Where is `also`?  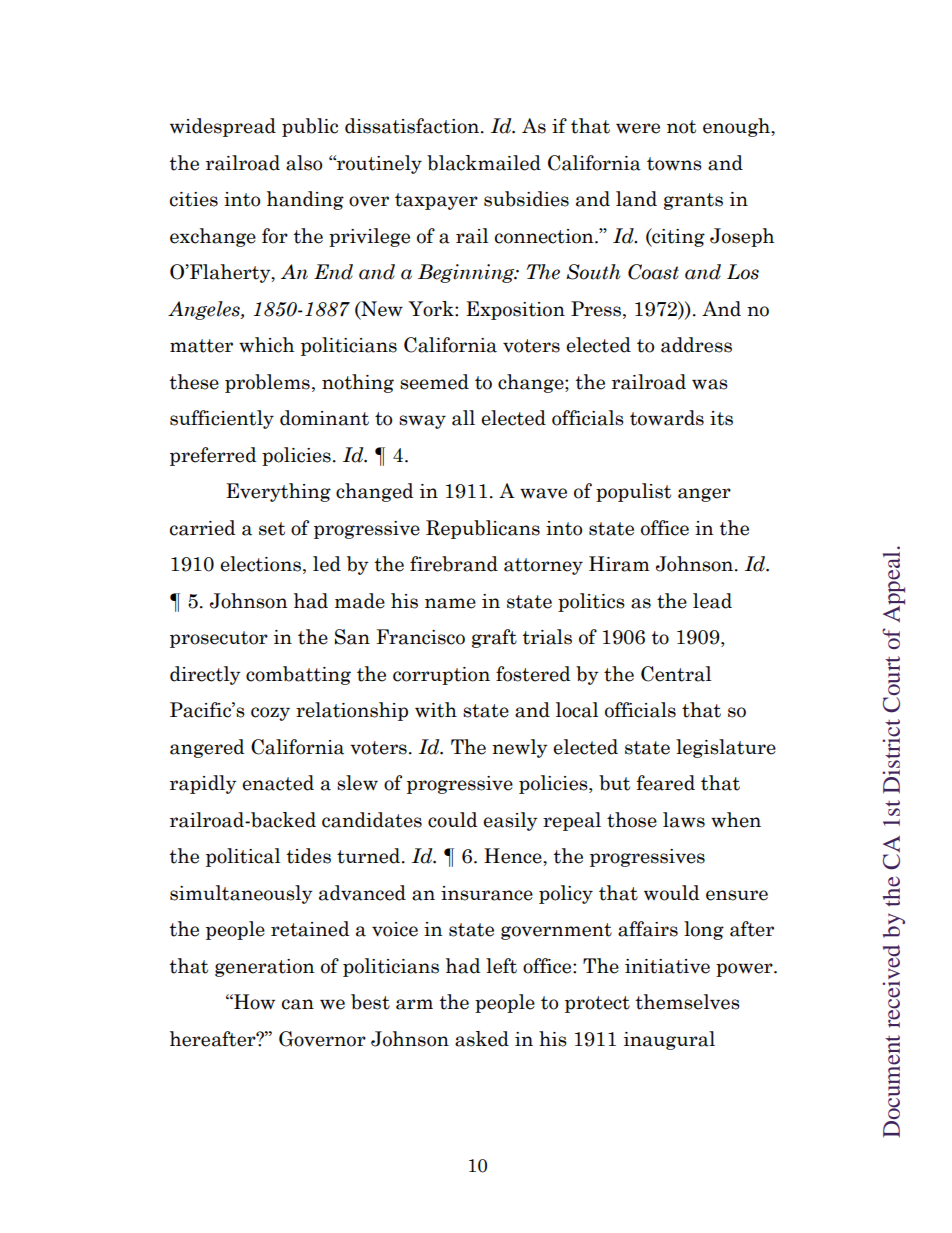
also is located at coordinates (304, 163).
